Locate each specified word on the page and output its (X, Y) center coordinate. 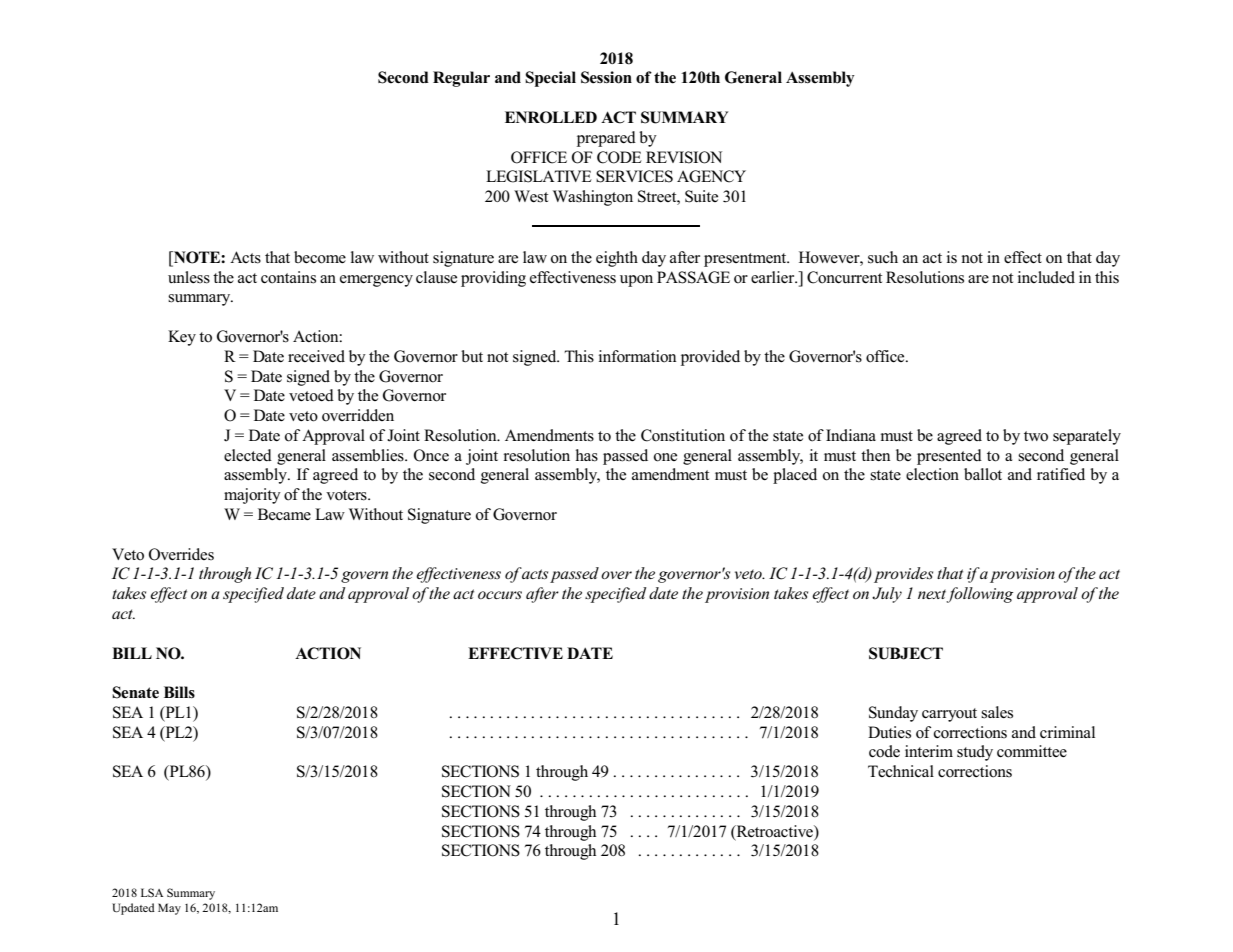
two (1036, 436)
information (638, 356)
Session (606, 77)
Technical (901, 771)
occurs (500, 595)
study (975, 753)
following (979, 595)
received (316, 356)
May (169, 909)
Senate (135, 692)
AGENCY (711, 176)
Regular (461, 79)
